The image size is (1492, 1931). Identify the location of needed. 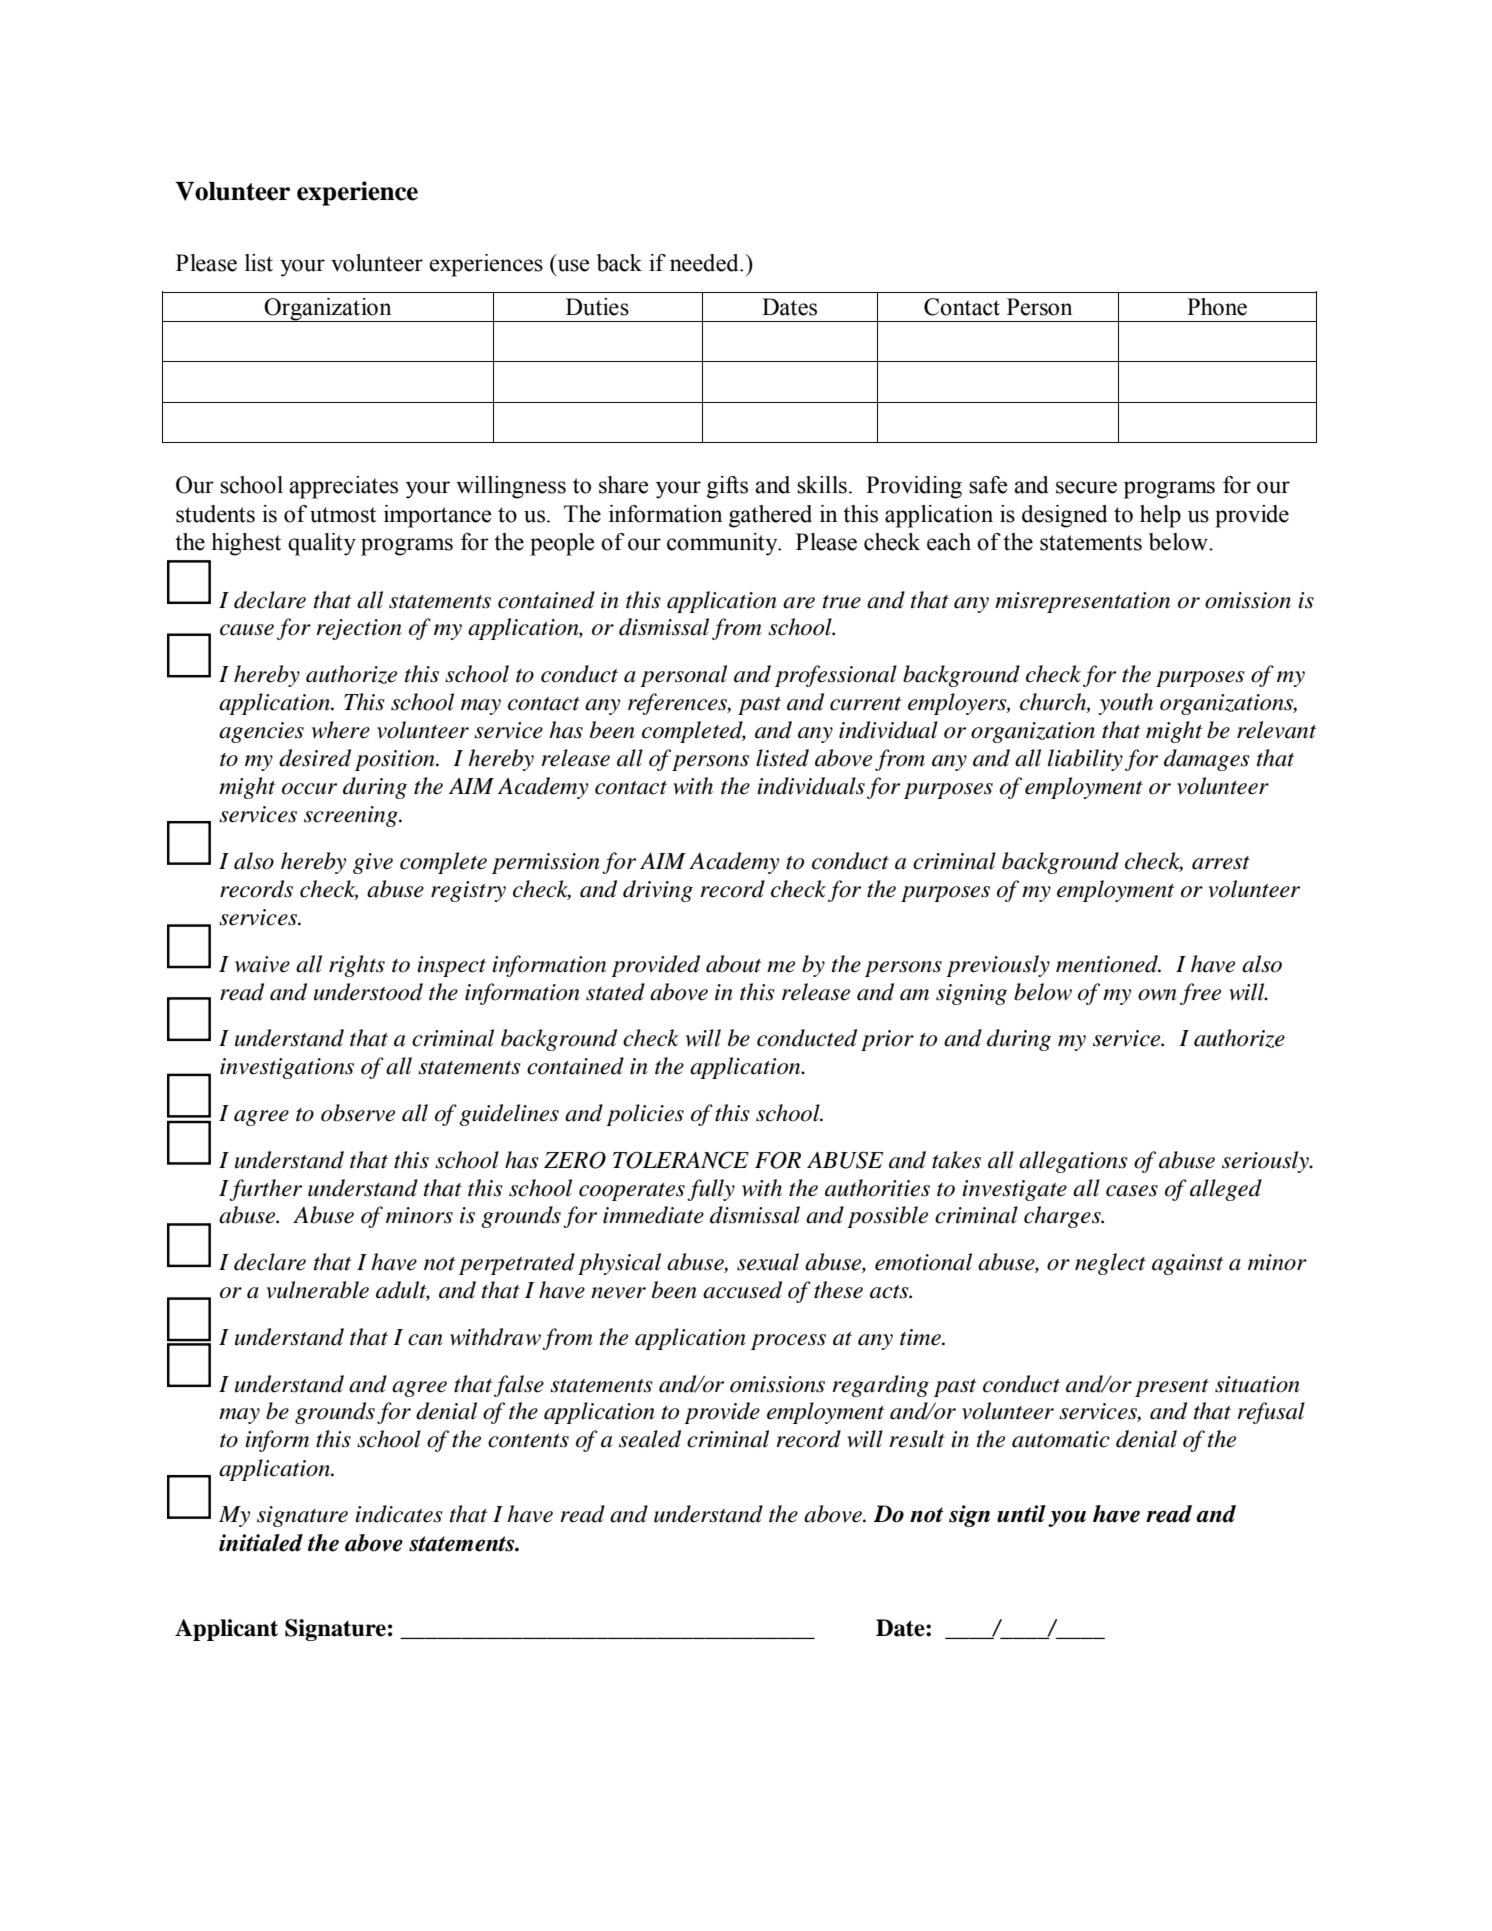
(705, 263).
